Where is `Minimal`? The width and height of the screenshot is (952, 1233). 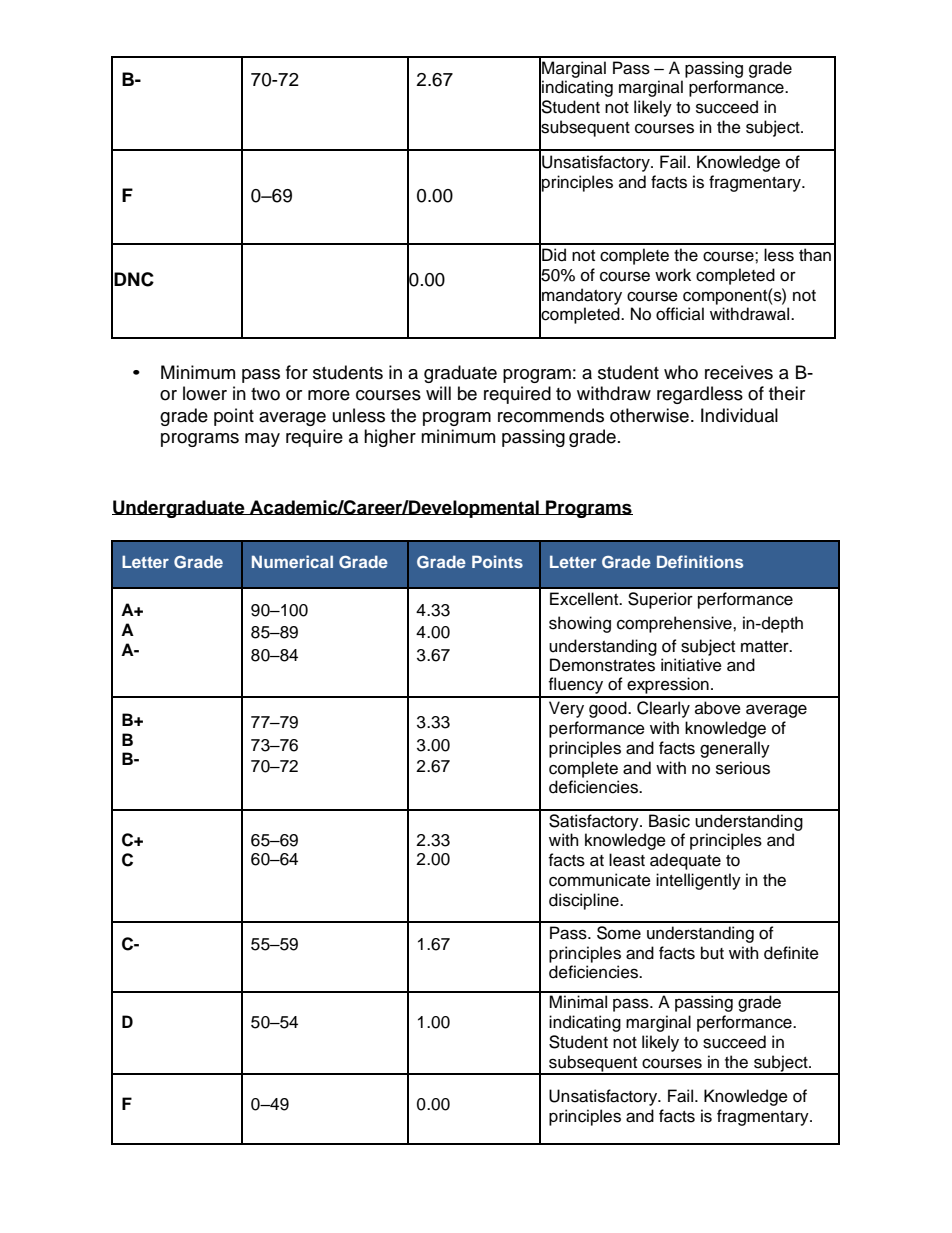 Minimal is located at coordinates (578, 1002).
